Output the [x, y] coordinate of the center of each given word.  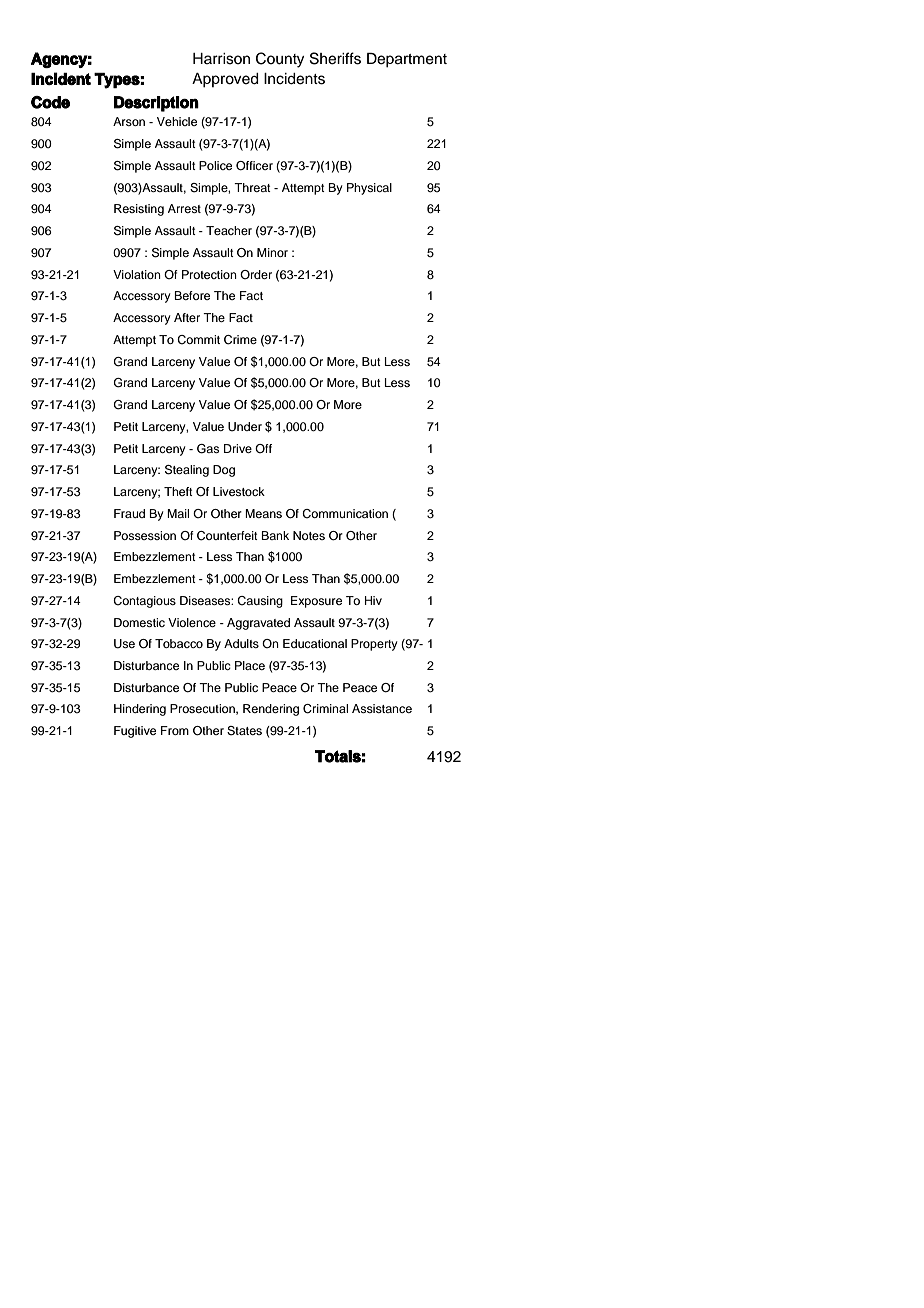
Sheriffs [335, 58]
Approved [225, 80]
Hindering [140, 710]
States [244, 731]
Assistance [382, 708]
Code [50, 102]
